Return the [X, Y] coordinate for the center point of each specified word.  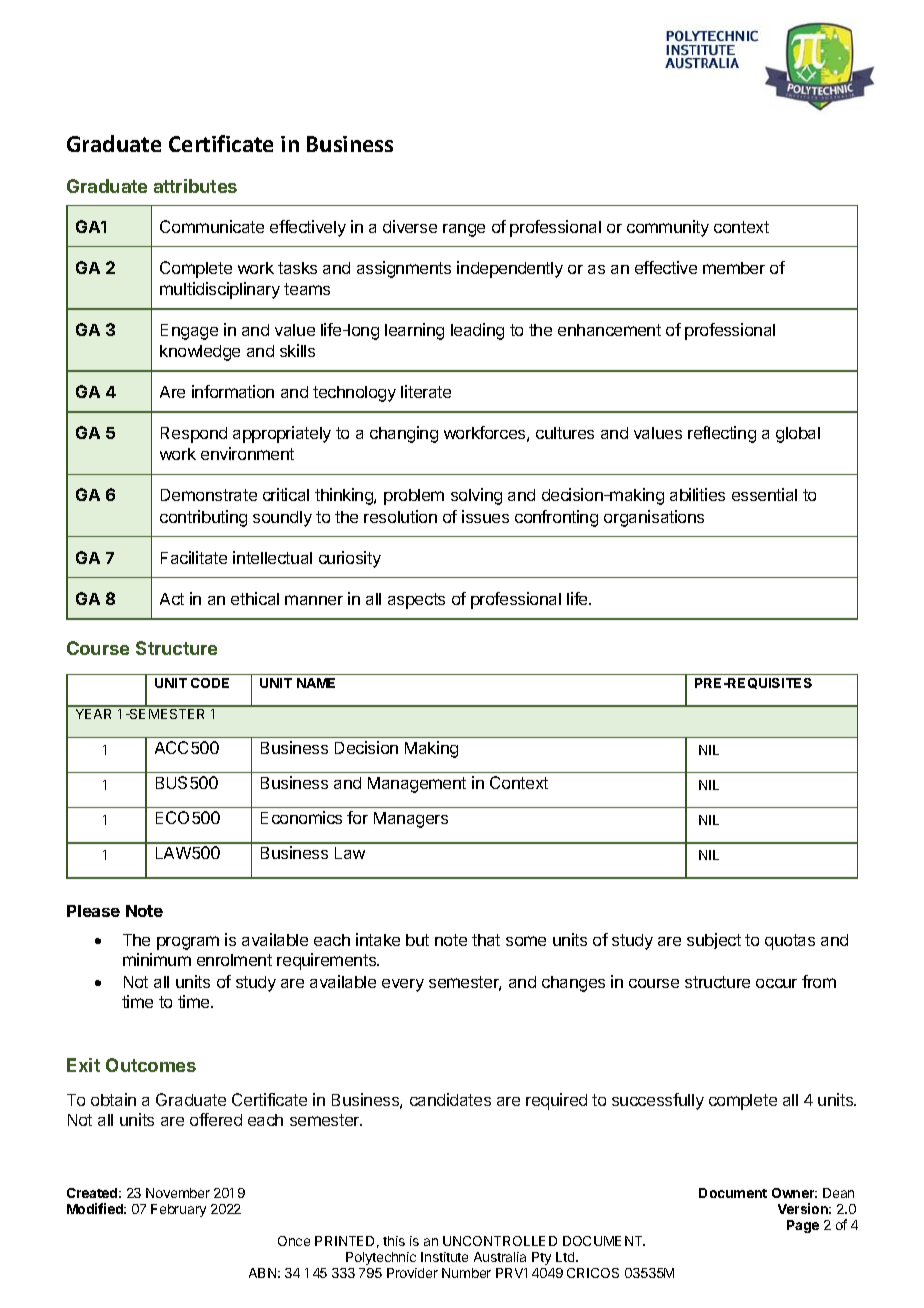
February [178, 1210]
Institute [444, 1257]
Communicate [212, 226]
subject [714, 941]
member [734, 268]
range [464, 230]
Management [417, 785]
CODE [210, 683]
